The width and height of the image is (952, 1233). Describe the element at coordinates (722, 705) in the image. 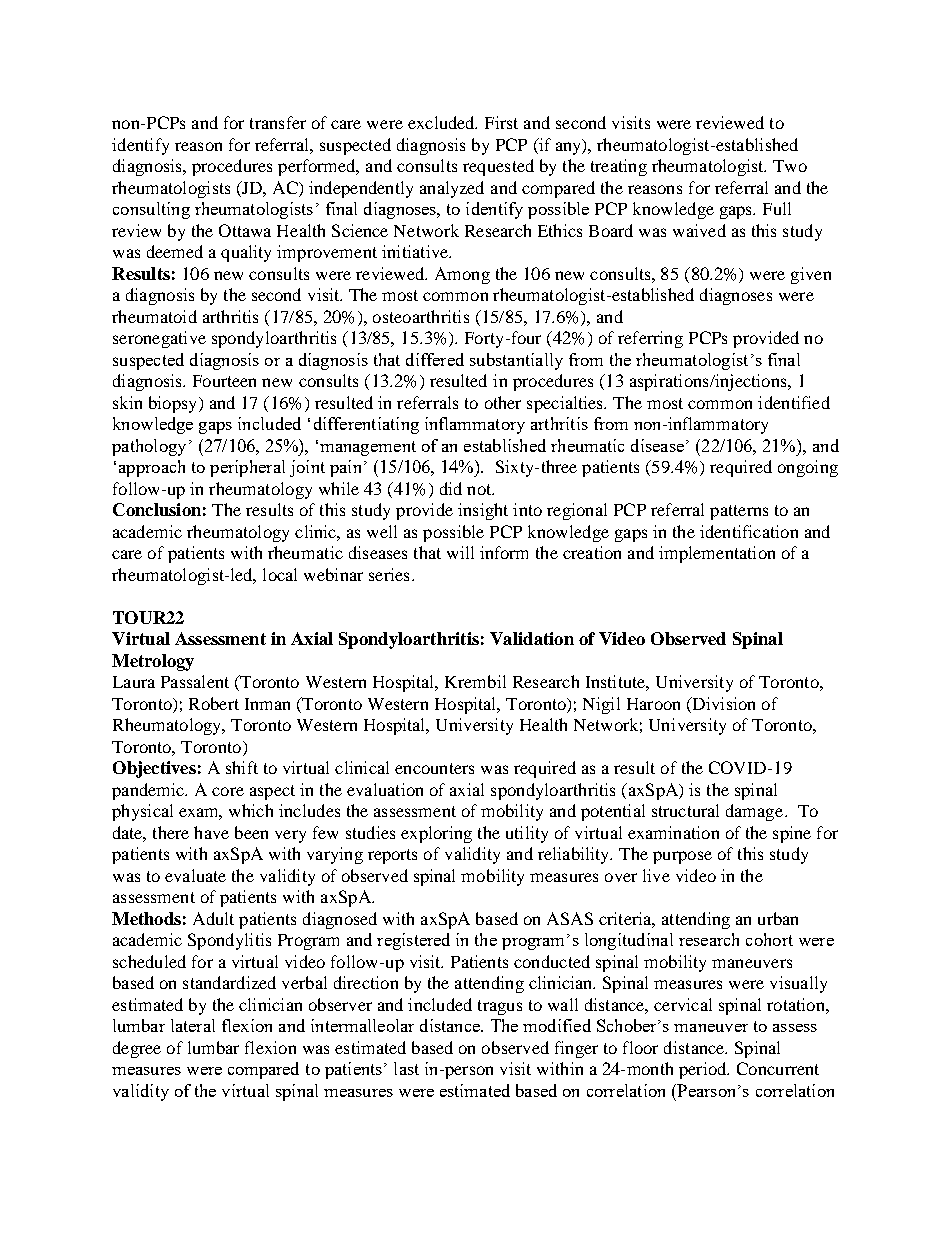

I see `Division` at that location.
